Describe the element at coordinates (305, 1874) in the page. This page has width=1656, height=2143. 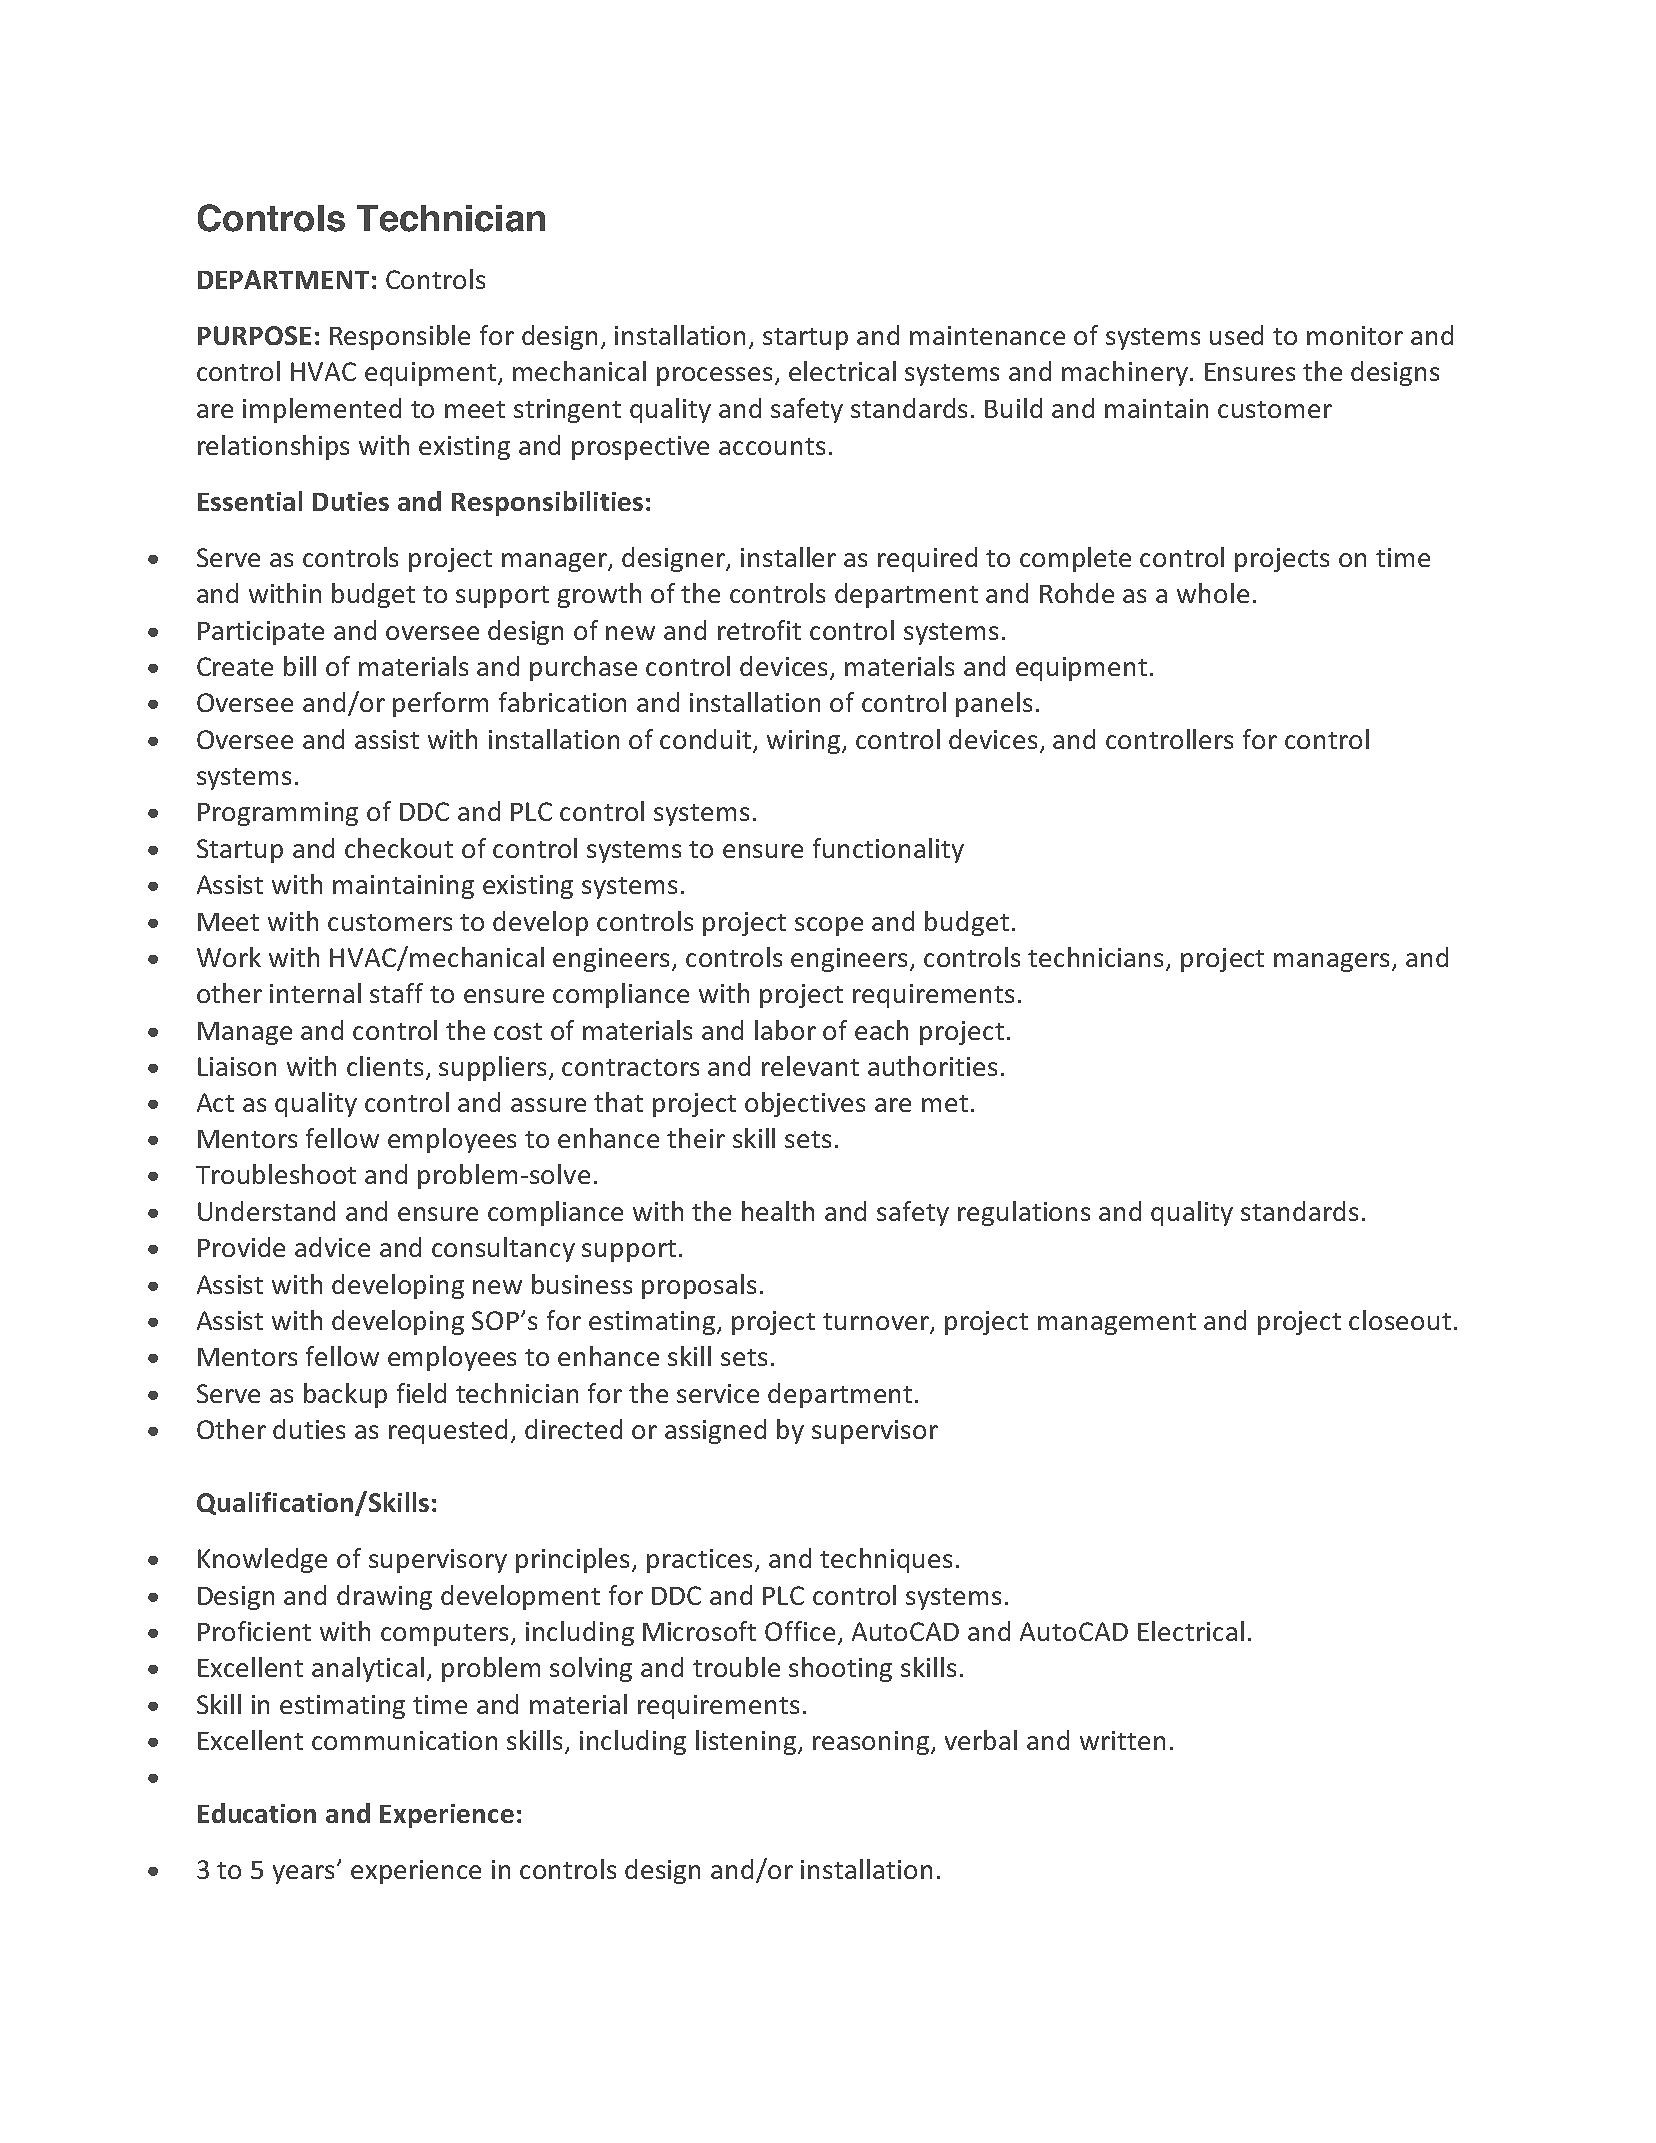
I see `years` at that location.
